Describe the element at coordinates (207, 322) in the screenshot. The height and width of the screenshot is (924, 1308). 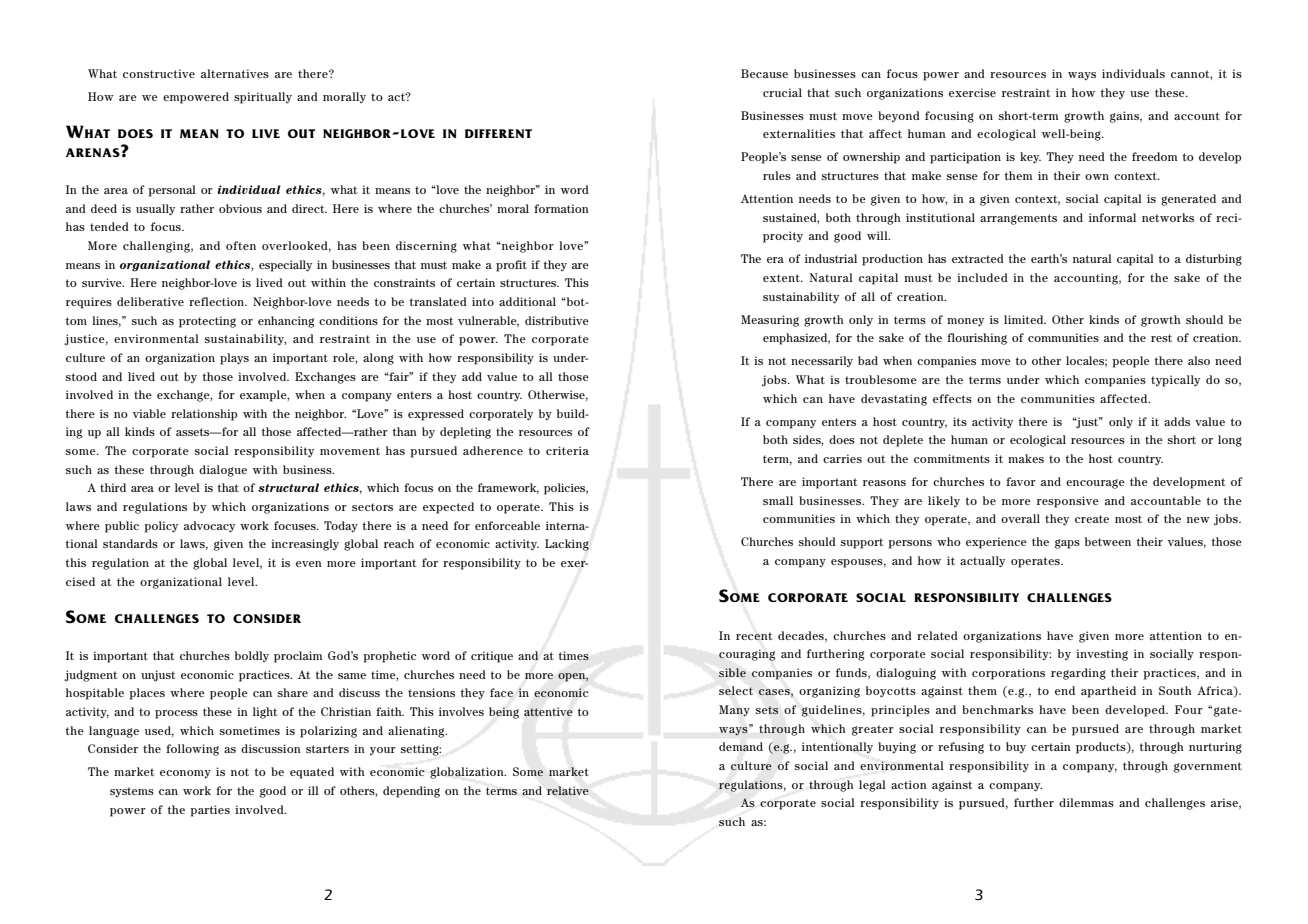
I see `protecting` at that location.
